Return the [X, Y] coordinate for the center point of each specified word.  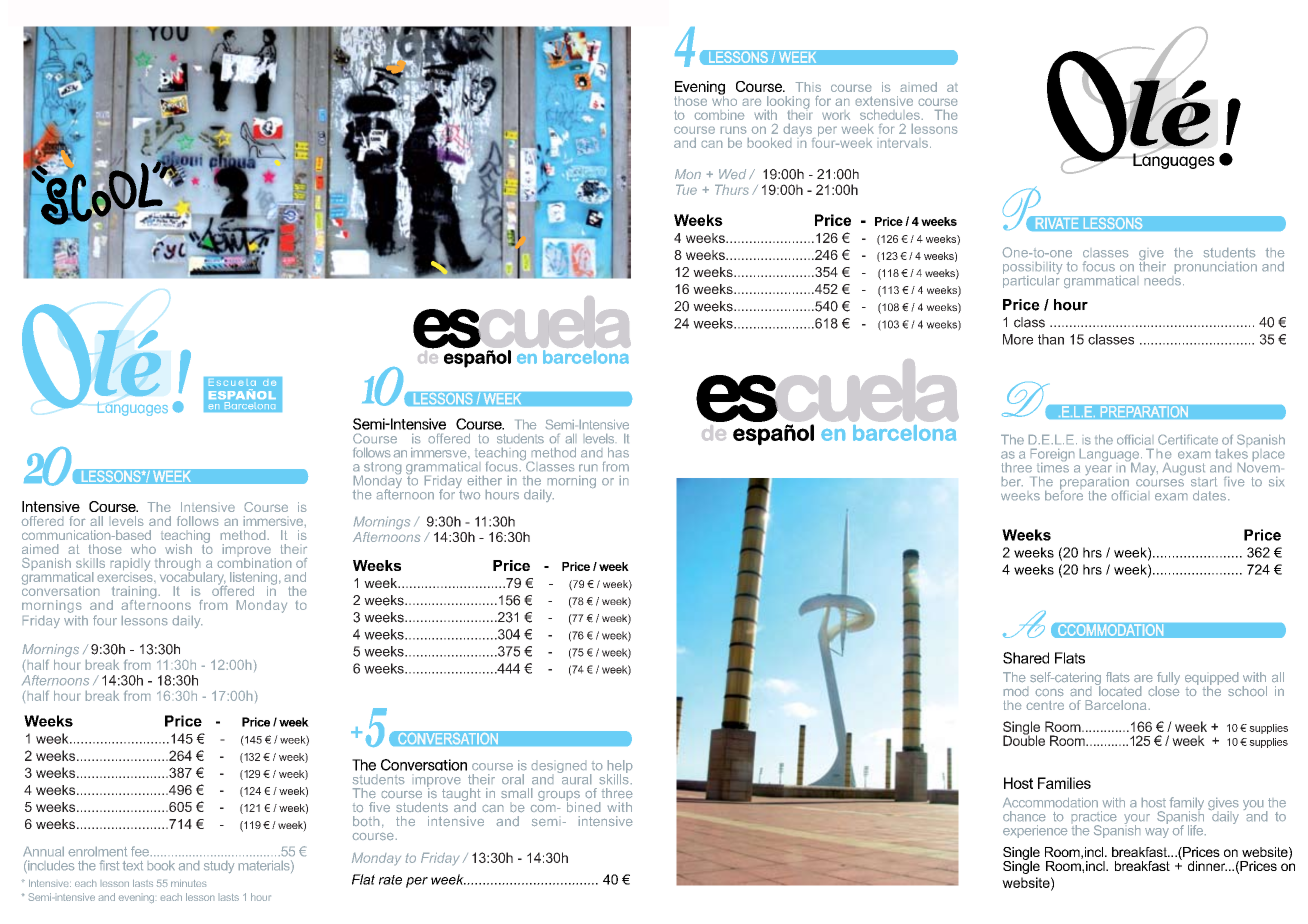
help [619, 767]
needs [1163, 279]
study [219, 867]
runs [733, 130]
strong [381, 469]
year [1099, 471]
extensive [884, 101]
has [618, 452]
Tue [686, 190]
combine [719, 115]
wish [178, 549]
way [1157, 833]
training [134, 593]
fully [1168, 679]
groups [559, 797]
